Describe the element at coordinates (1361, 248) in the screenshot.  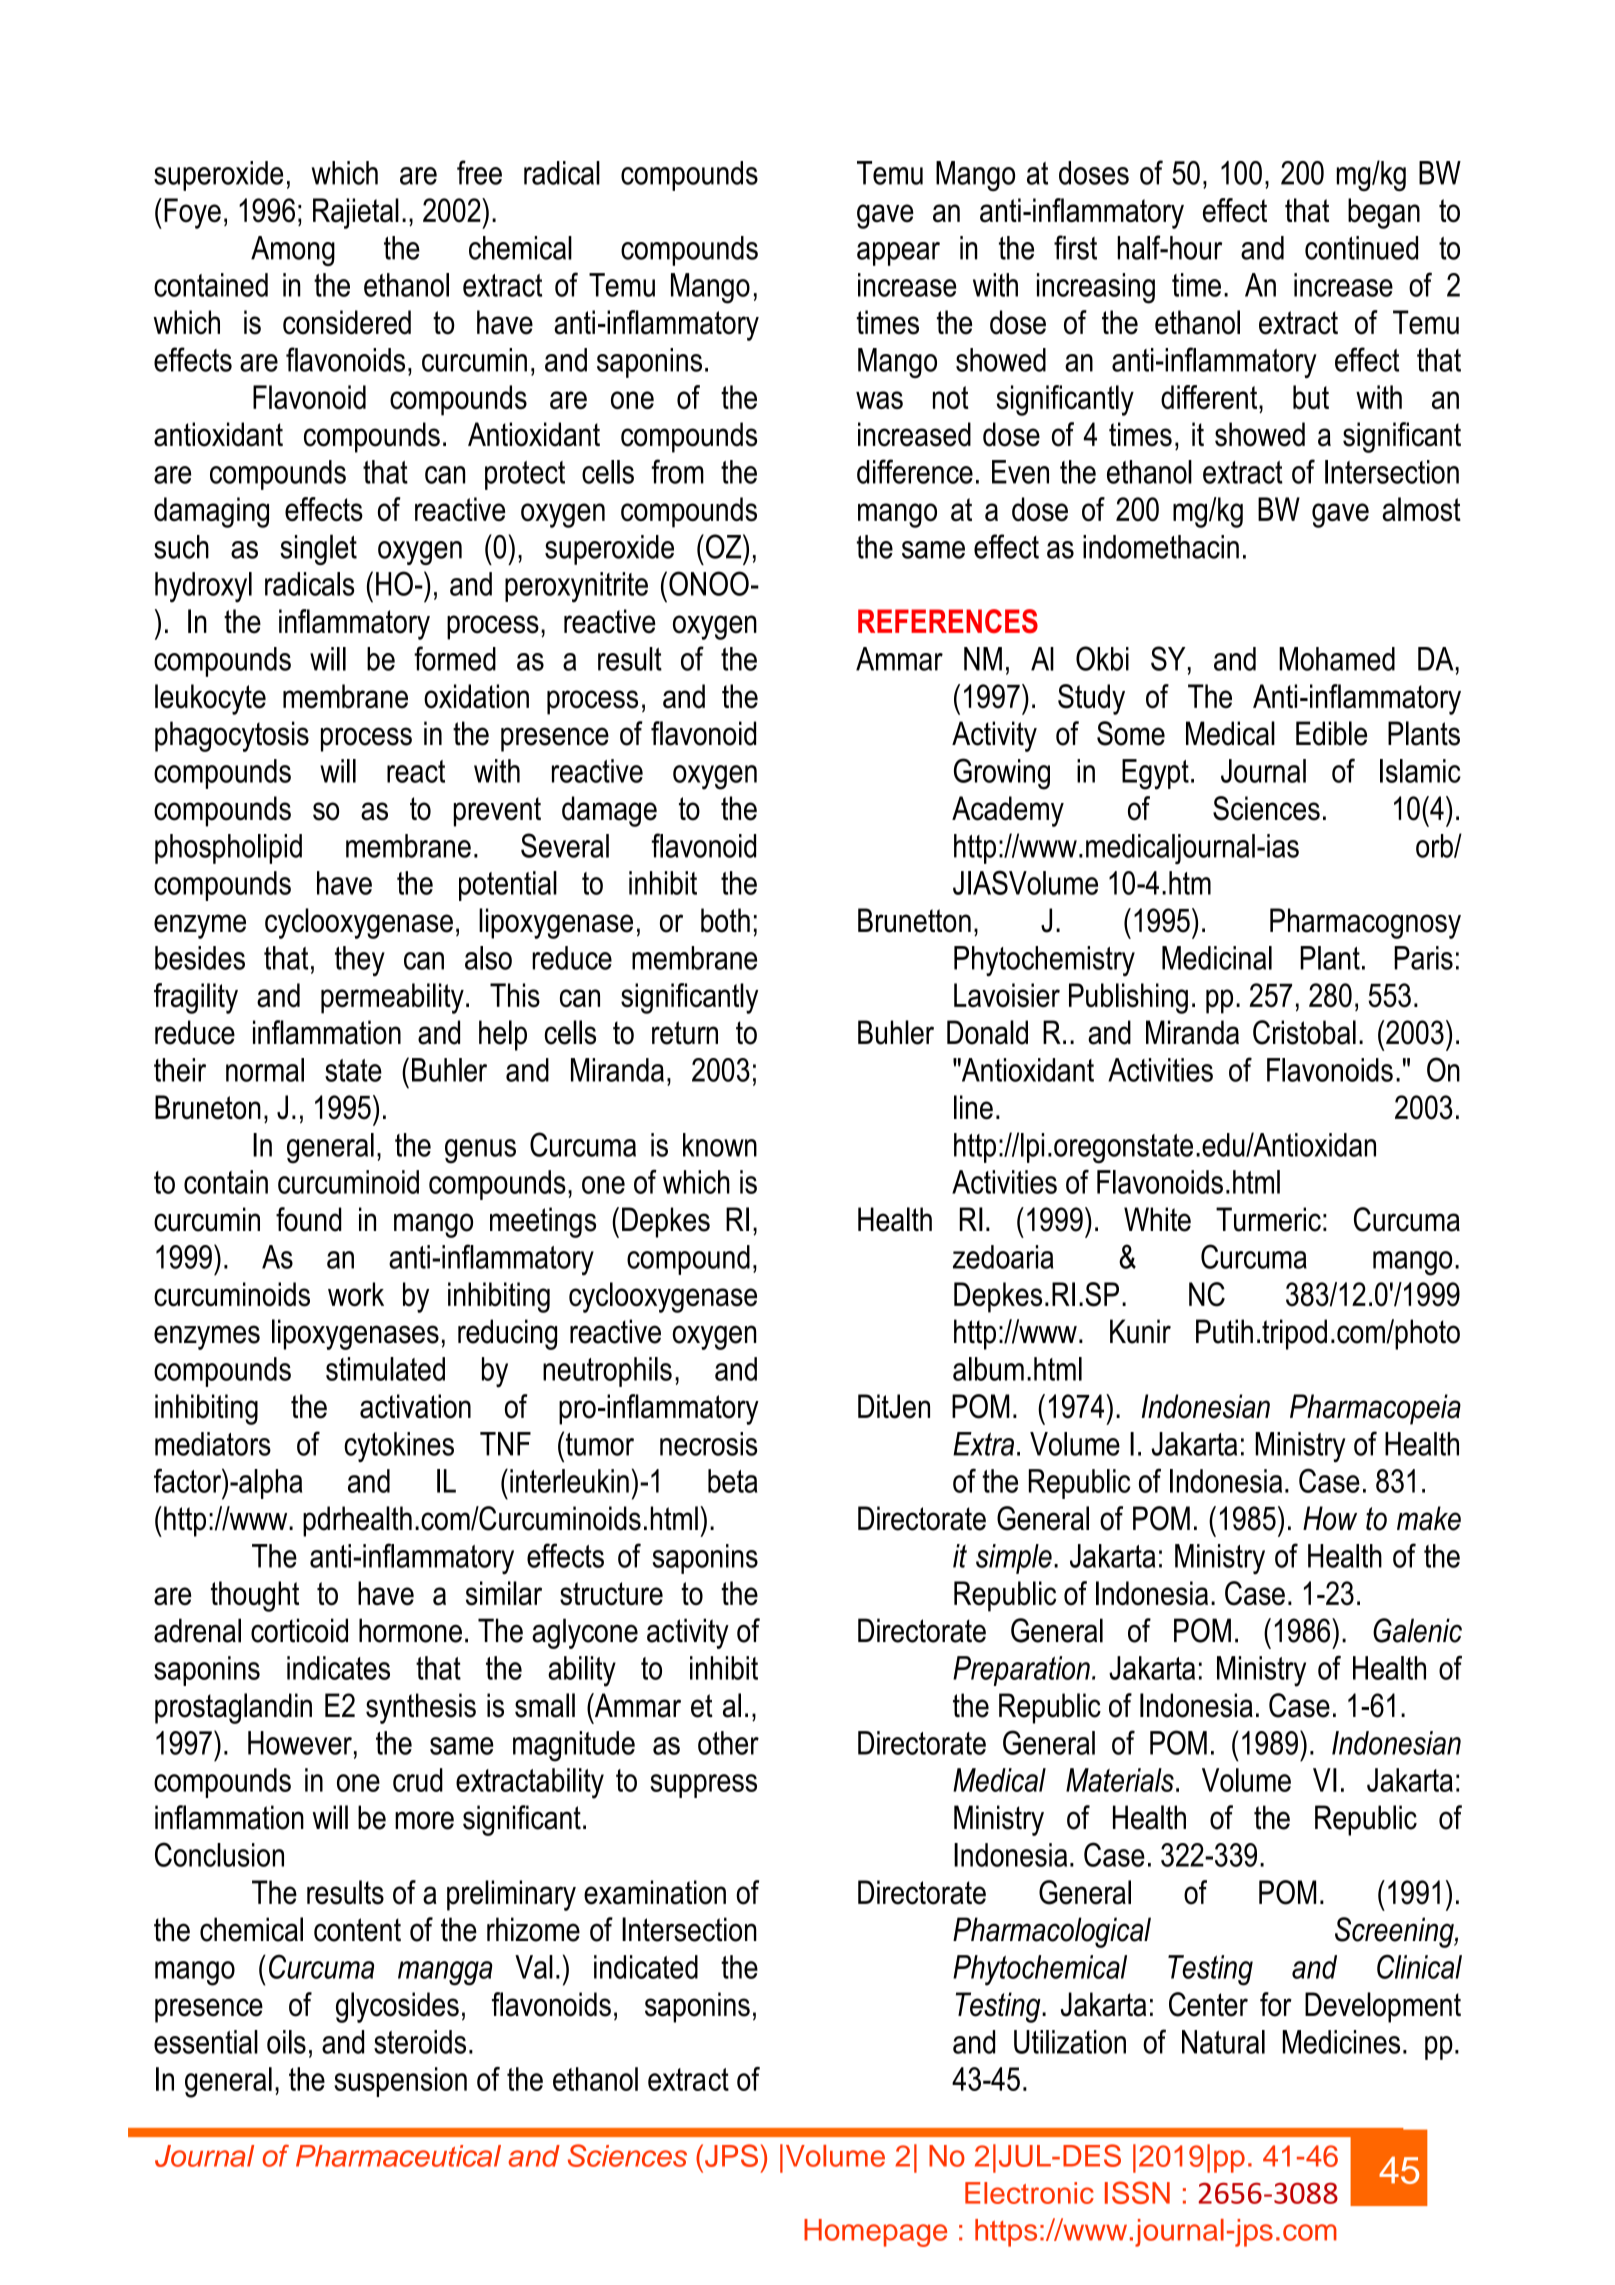
I see `continued` at that location.
